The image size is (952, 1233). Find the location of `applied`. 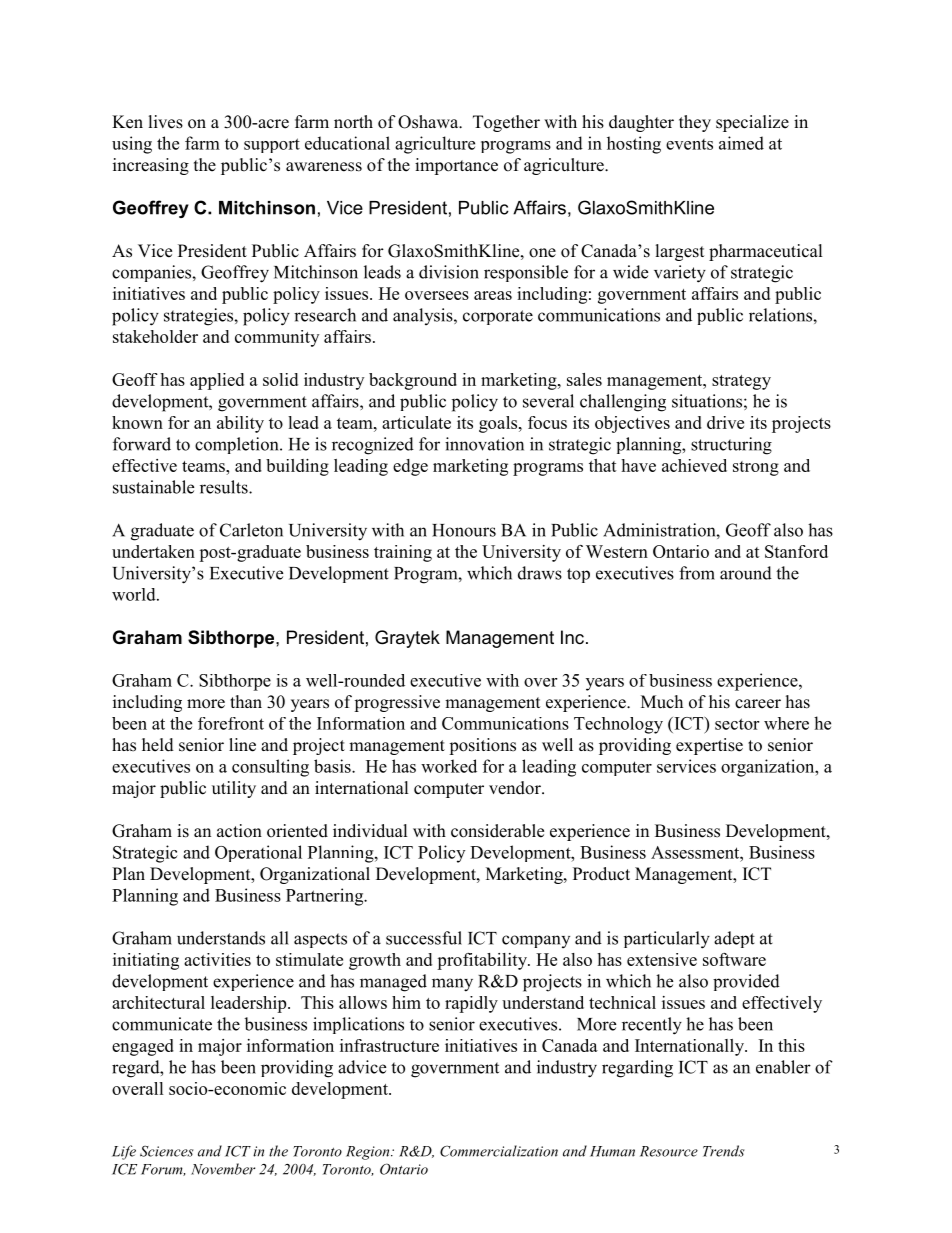

applied is located at coordinates (217, 381).
